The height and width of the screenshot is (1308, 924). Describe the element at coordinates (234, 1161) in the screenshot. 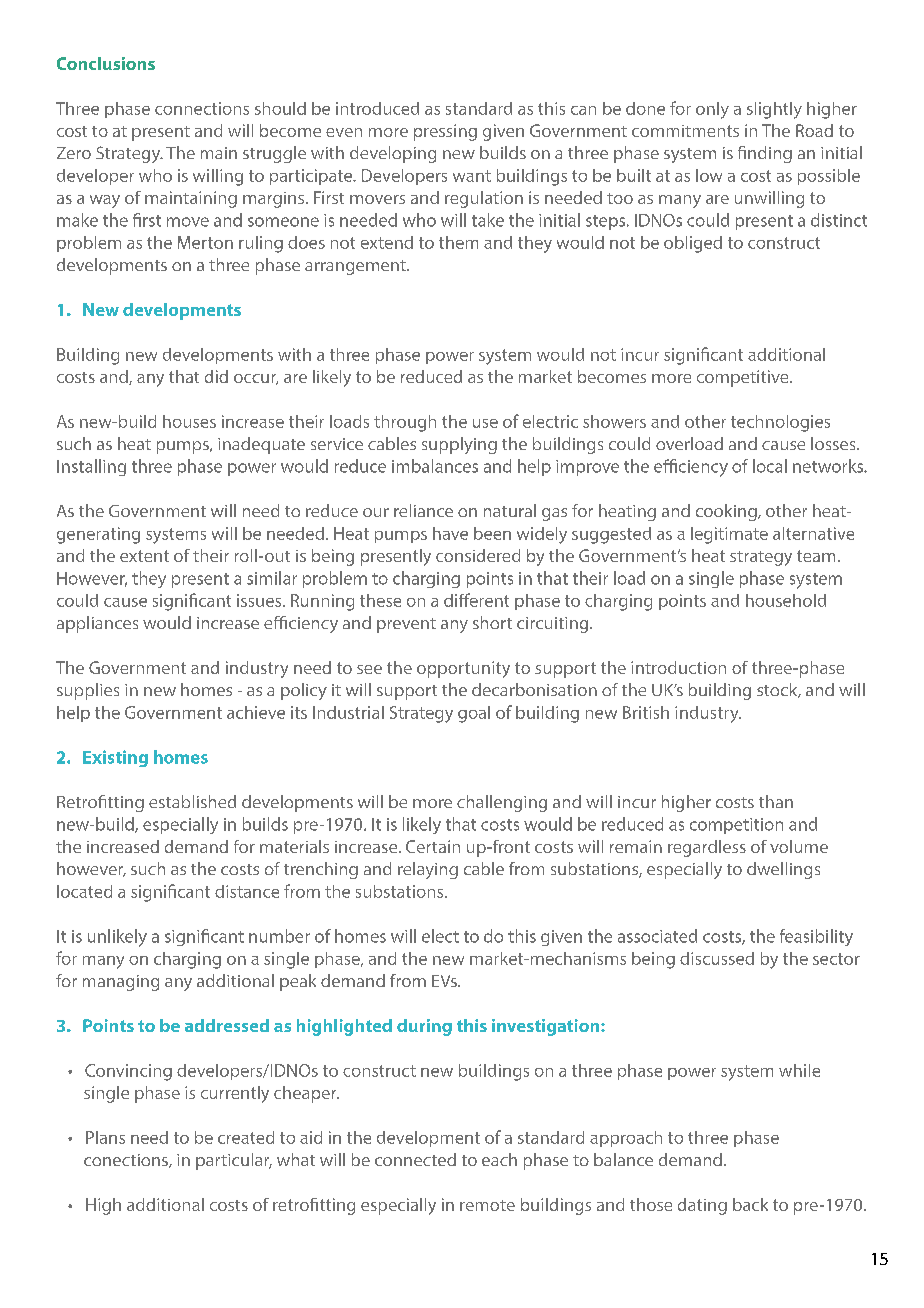

I see `particular` at that location.
